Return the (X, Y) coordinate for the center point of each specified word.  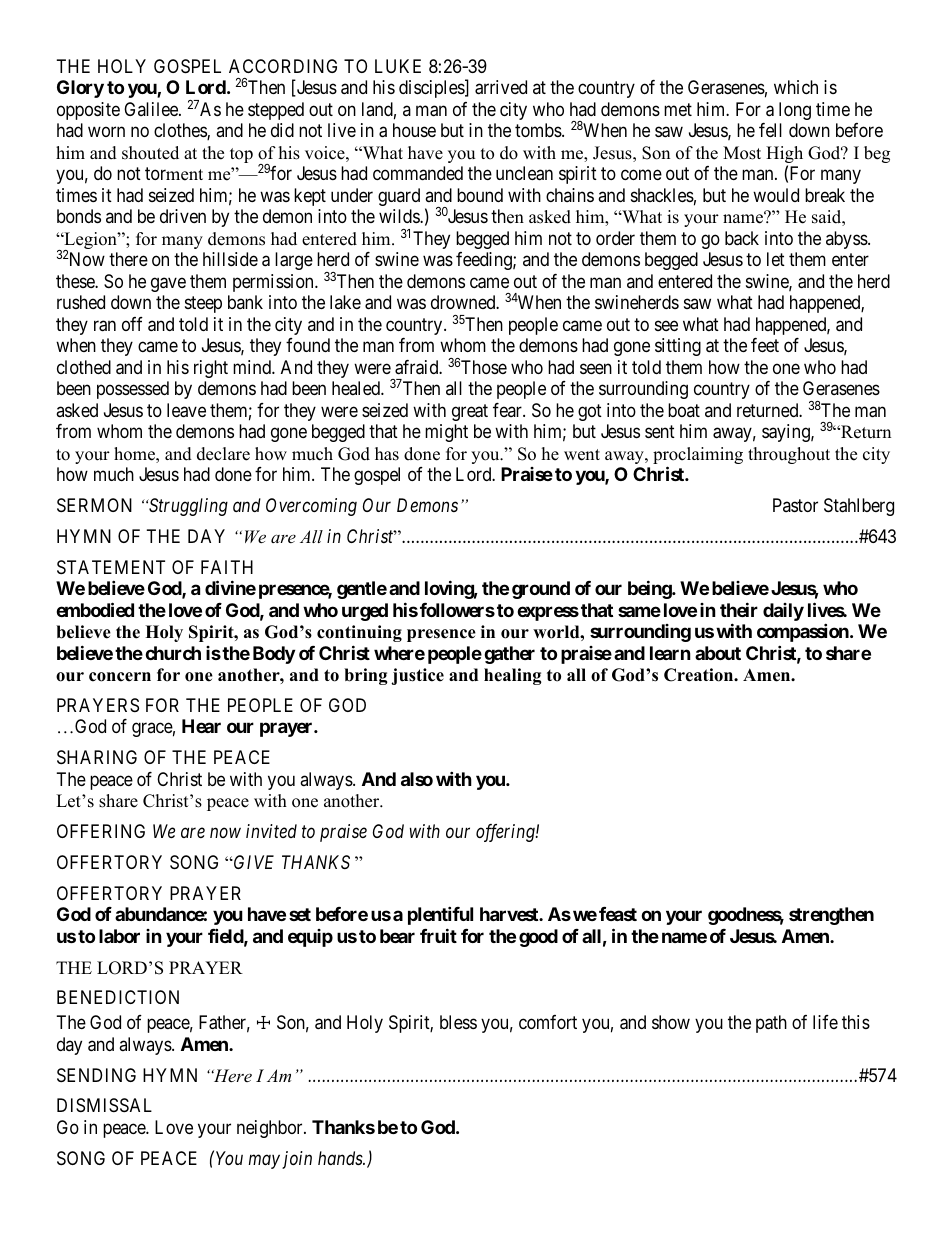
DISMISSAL (104, 1105)
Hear (201, 726)
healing (513, 676)
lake (345, 302)
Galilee (152, 109)
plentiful (440, 915)
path (771, 1024)
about (718, 653)
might (446, 433)
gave (168, 284)
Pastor (795, 505)
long (795, 111)
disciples (432, 89)
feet (765, 345)
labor (119, 936)
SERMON (94, 505)
